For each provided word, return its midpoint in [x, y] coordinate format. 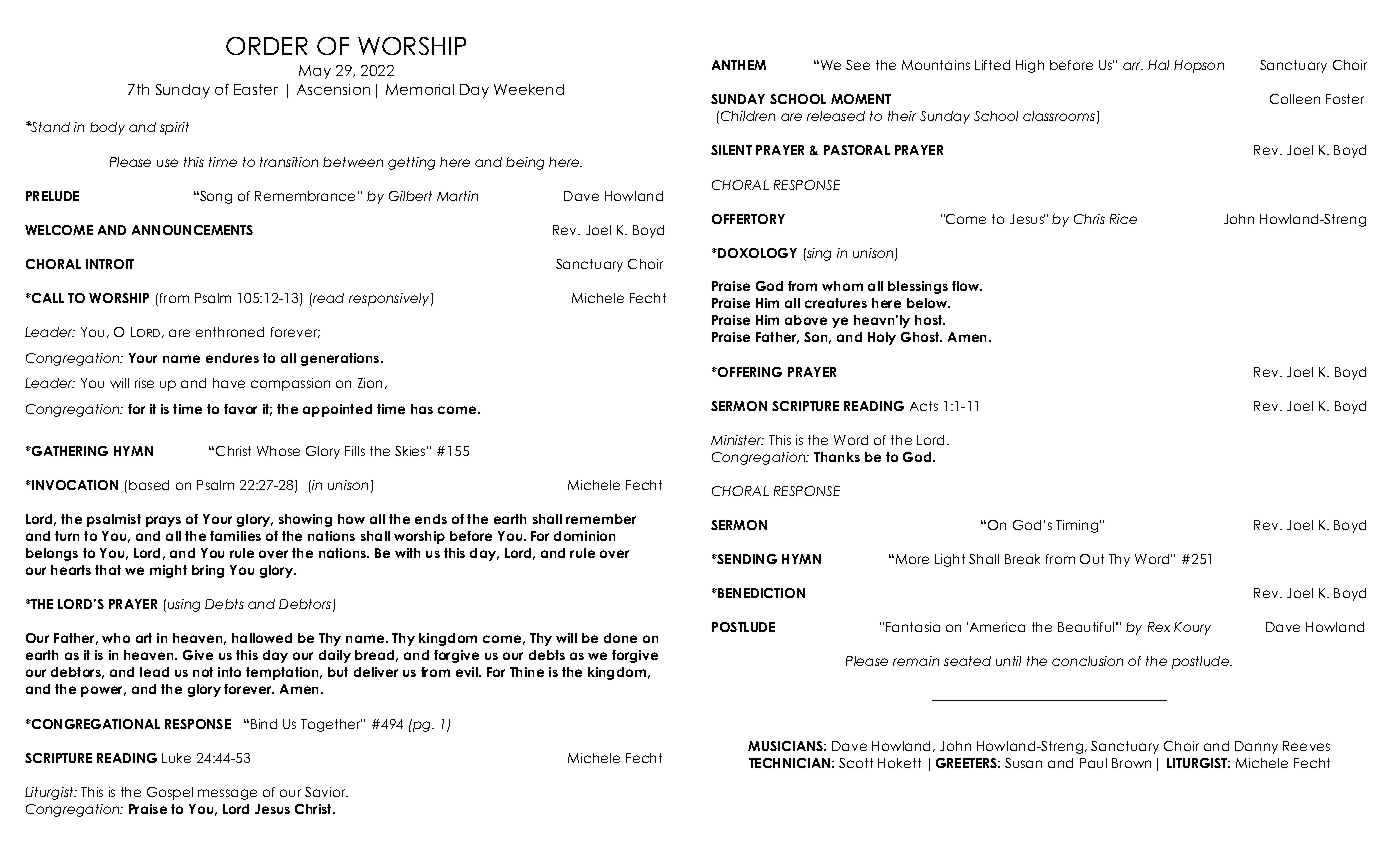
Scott [856, 763]
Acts [924, 406]
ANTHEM [739, 65]
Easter [256, 89]
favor [240, 409]
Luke [176, 758]
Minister [737, 440]
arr [1133, 66]
